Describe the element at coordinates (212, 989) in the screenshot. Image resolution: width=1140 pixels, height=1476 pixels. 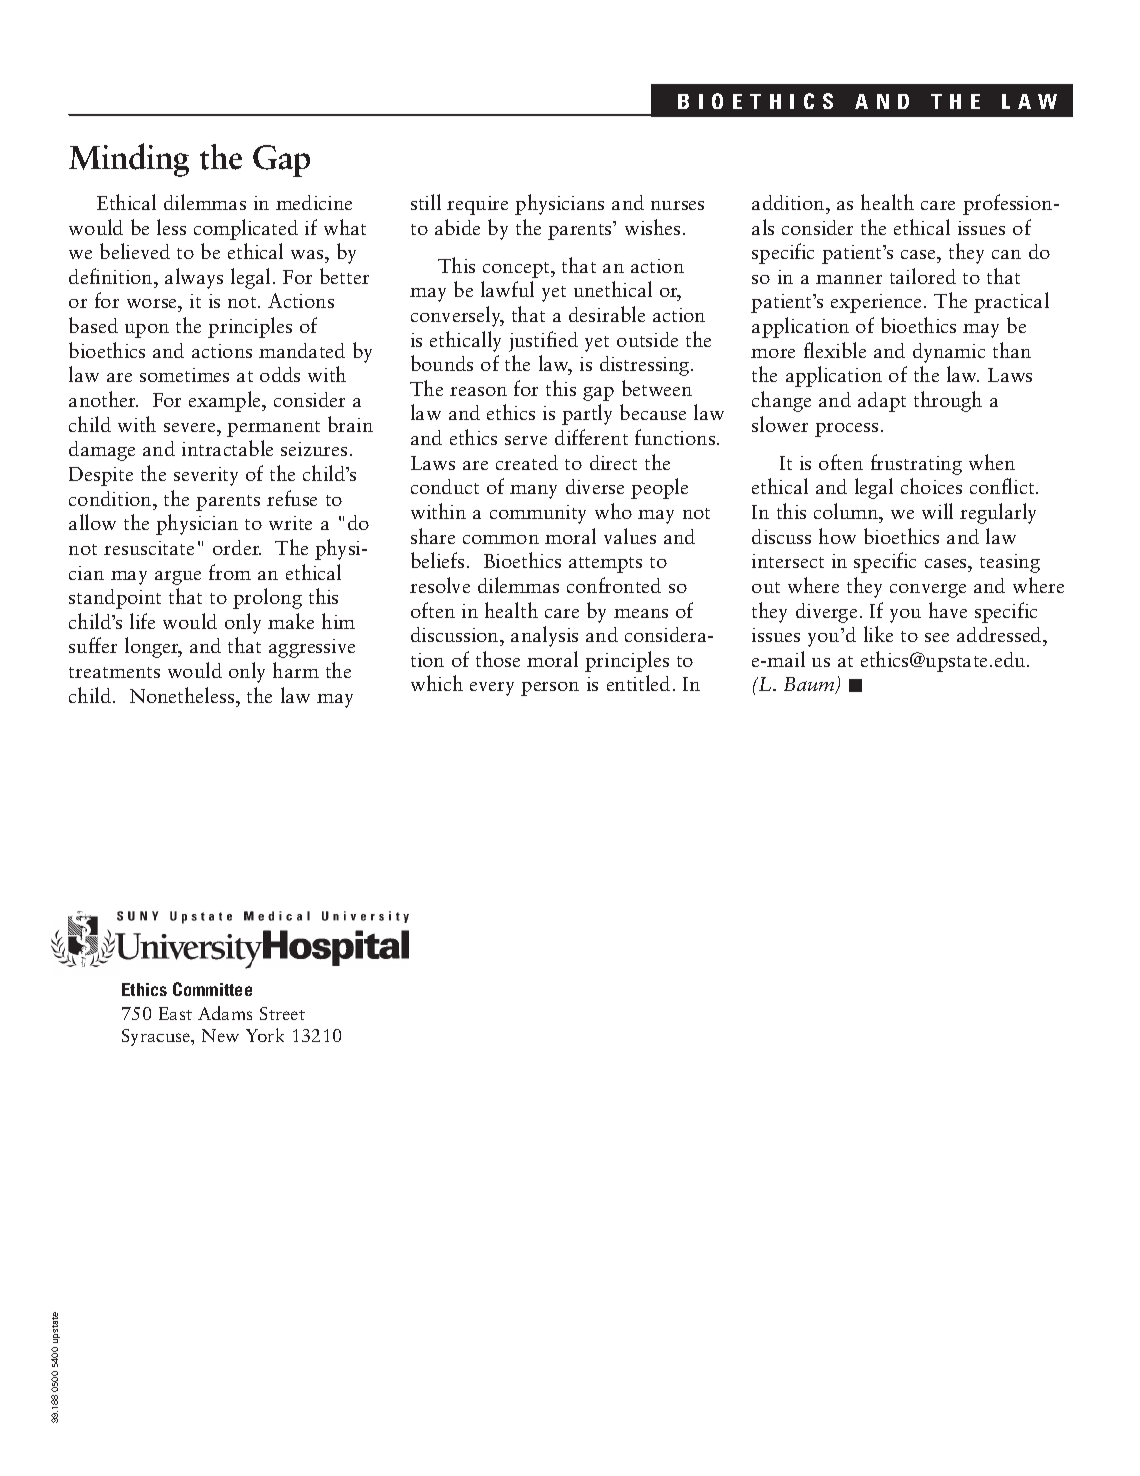
I see `Committee` at that location.
